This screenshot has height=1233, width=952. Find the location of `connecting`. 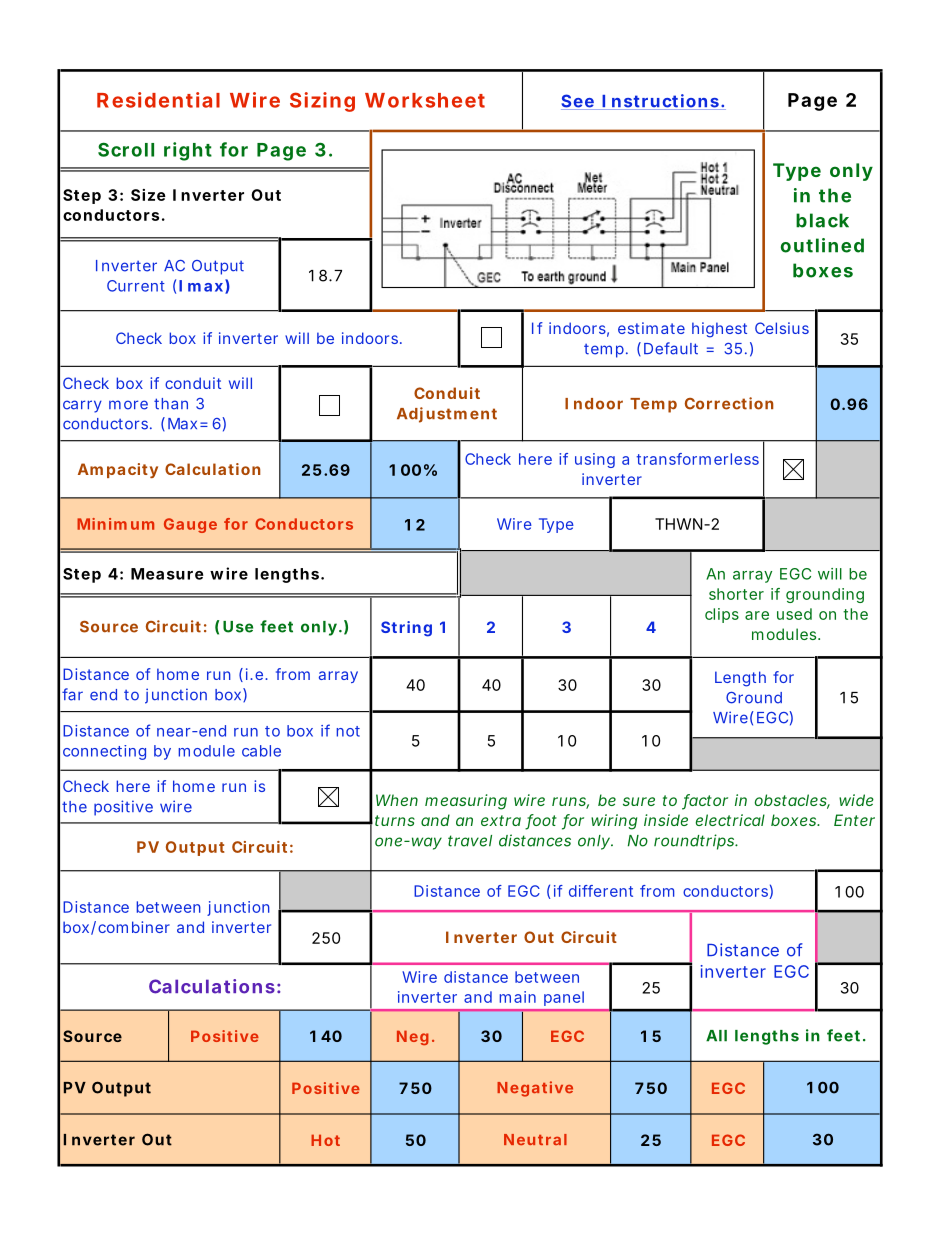

connecting is located at coordinates (104, 752).
